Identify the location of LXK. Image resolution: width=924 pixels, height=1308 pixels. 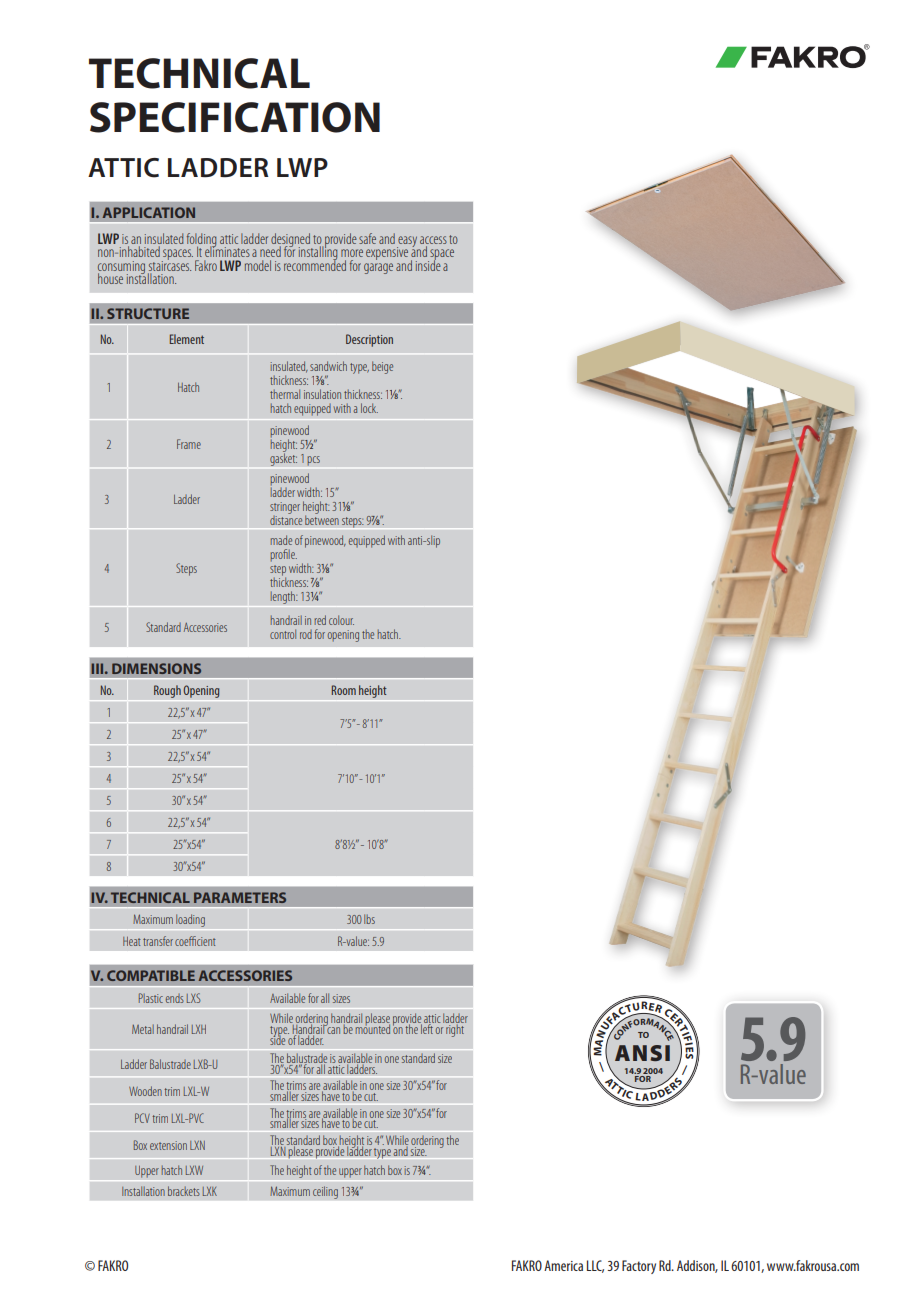
(210, 1191).
